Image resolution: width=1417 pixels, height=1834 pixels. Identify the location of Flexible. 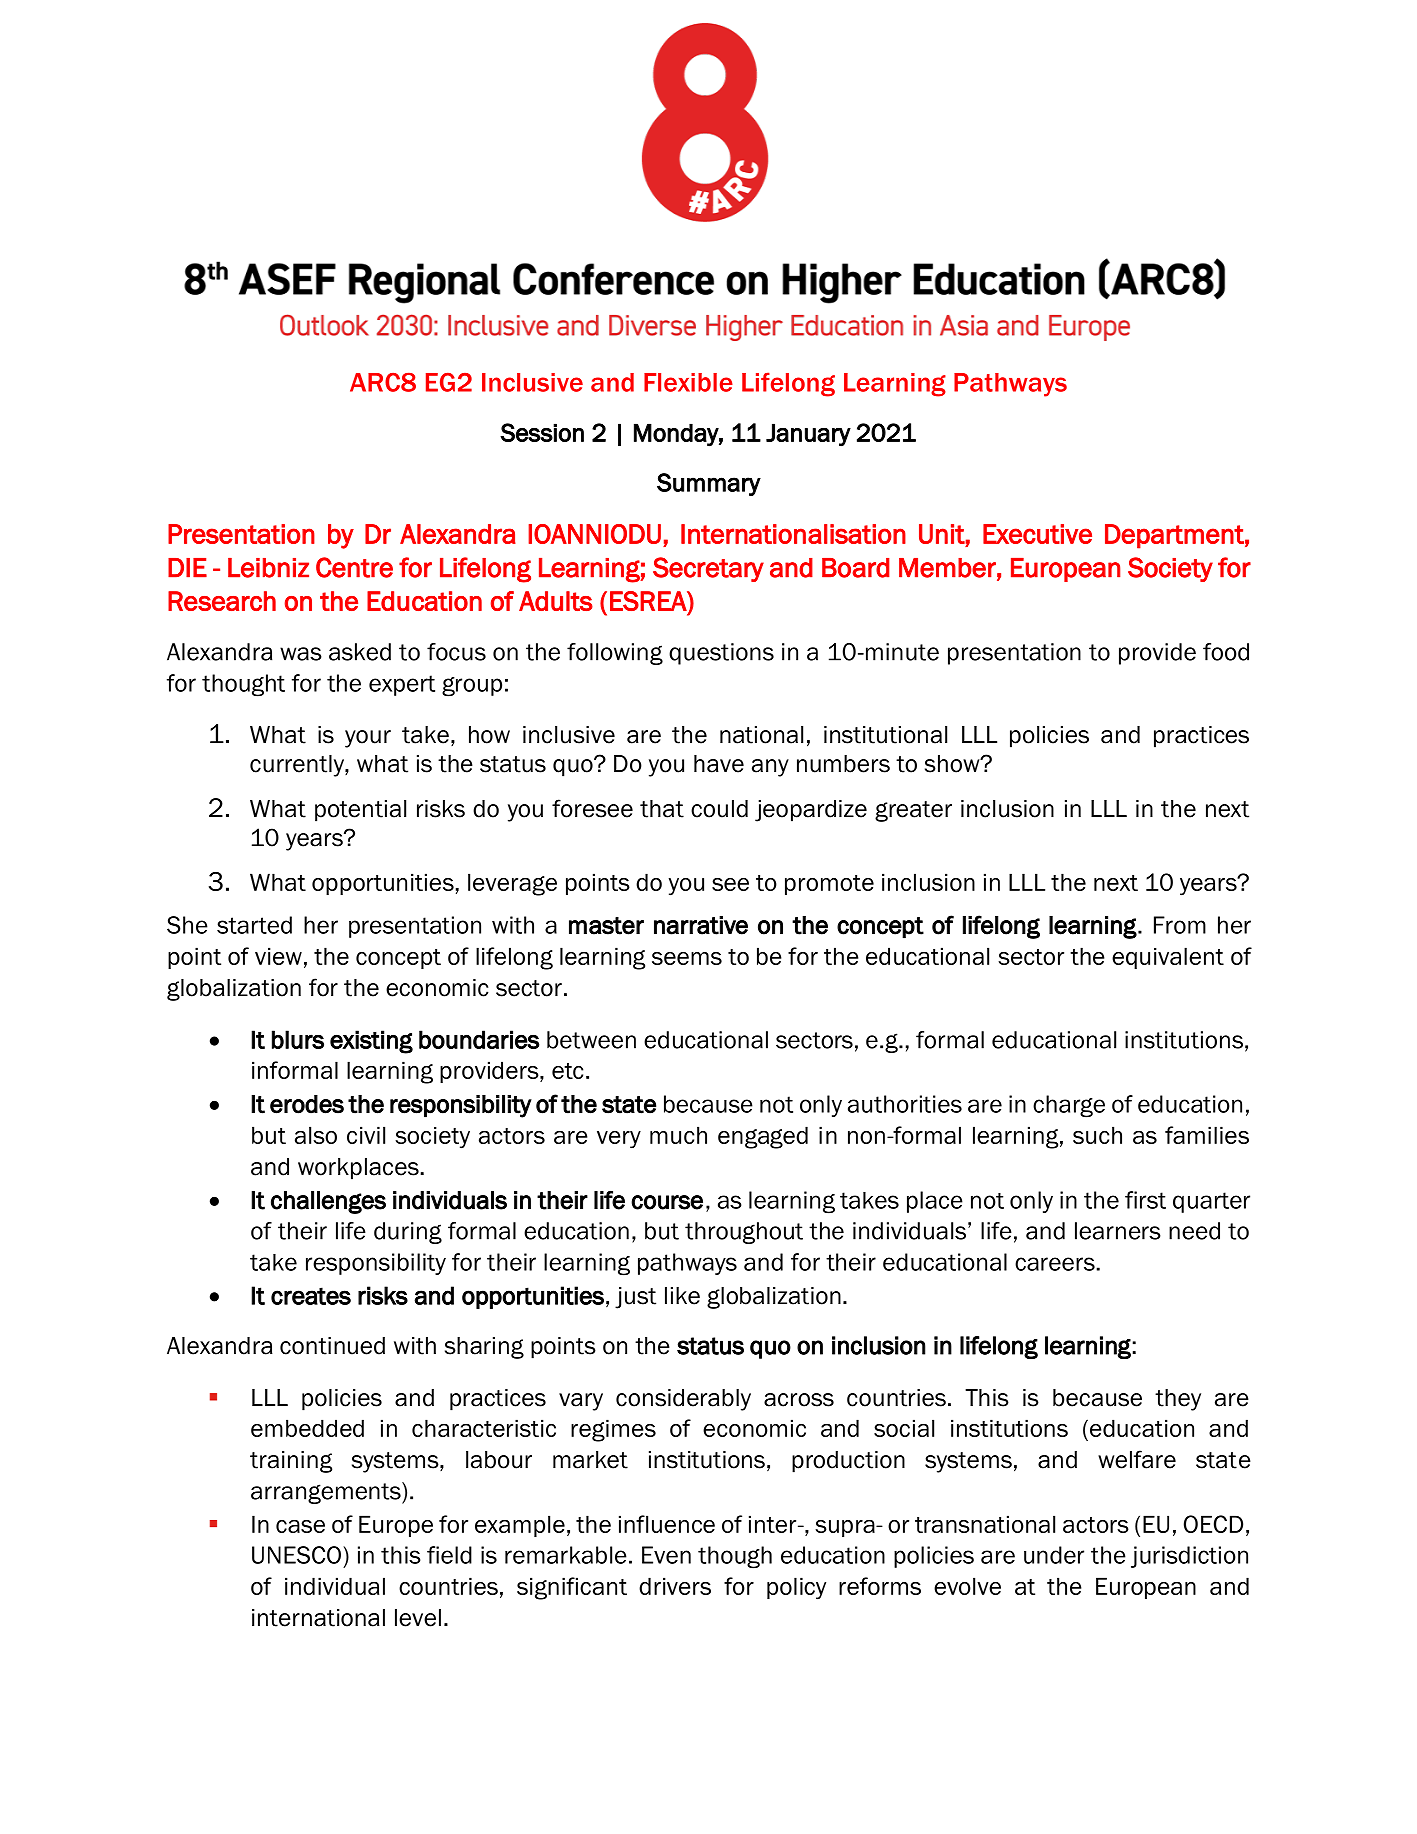
(688, 382).
